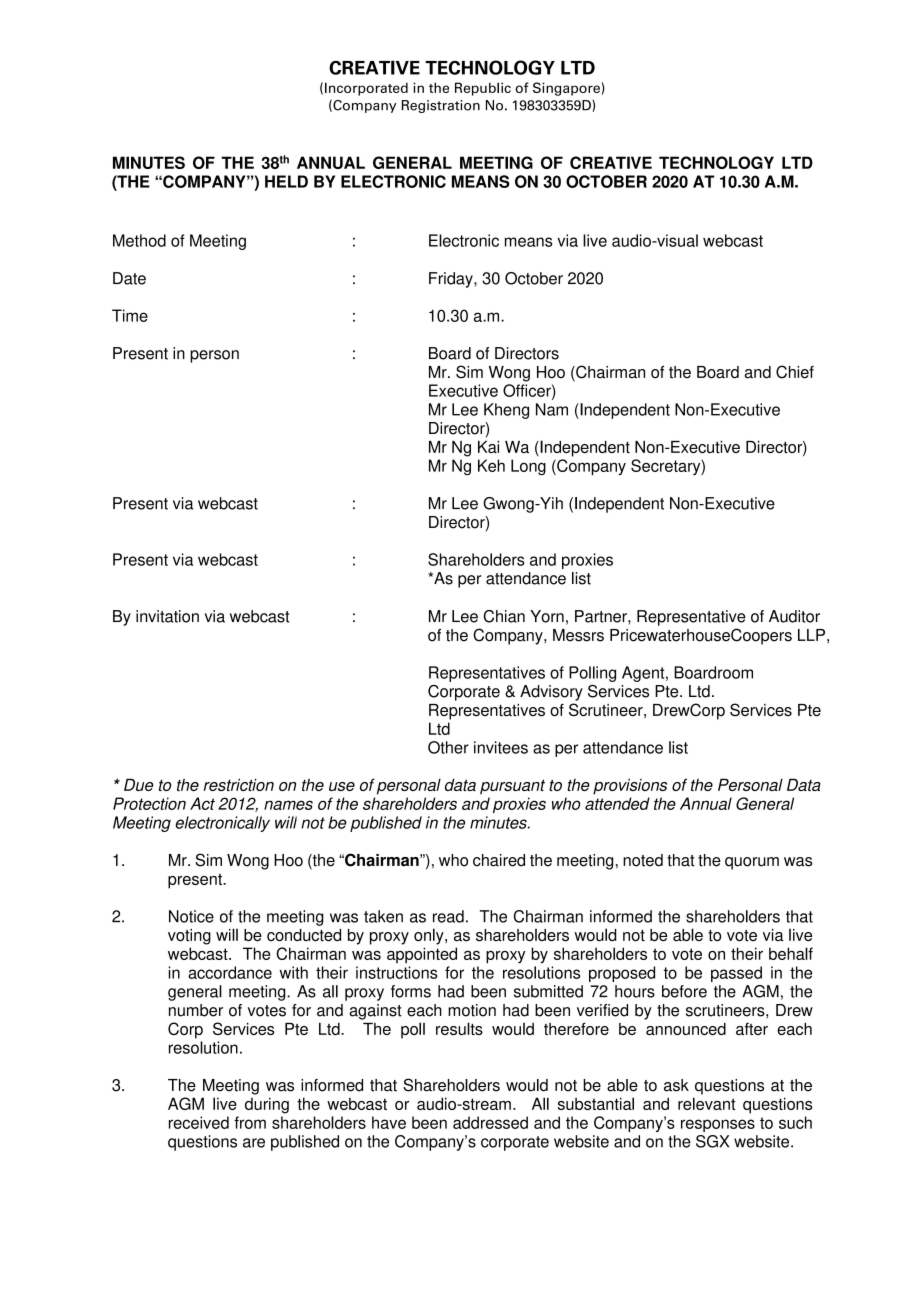 This screenshot has height=1308, width=924. I want to click on Registration, so click(441, 106).
